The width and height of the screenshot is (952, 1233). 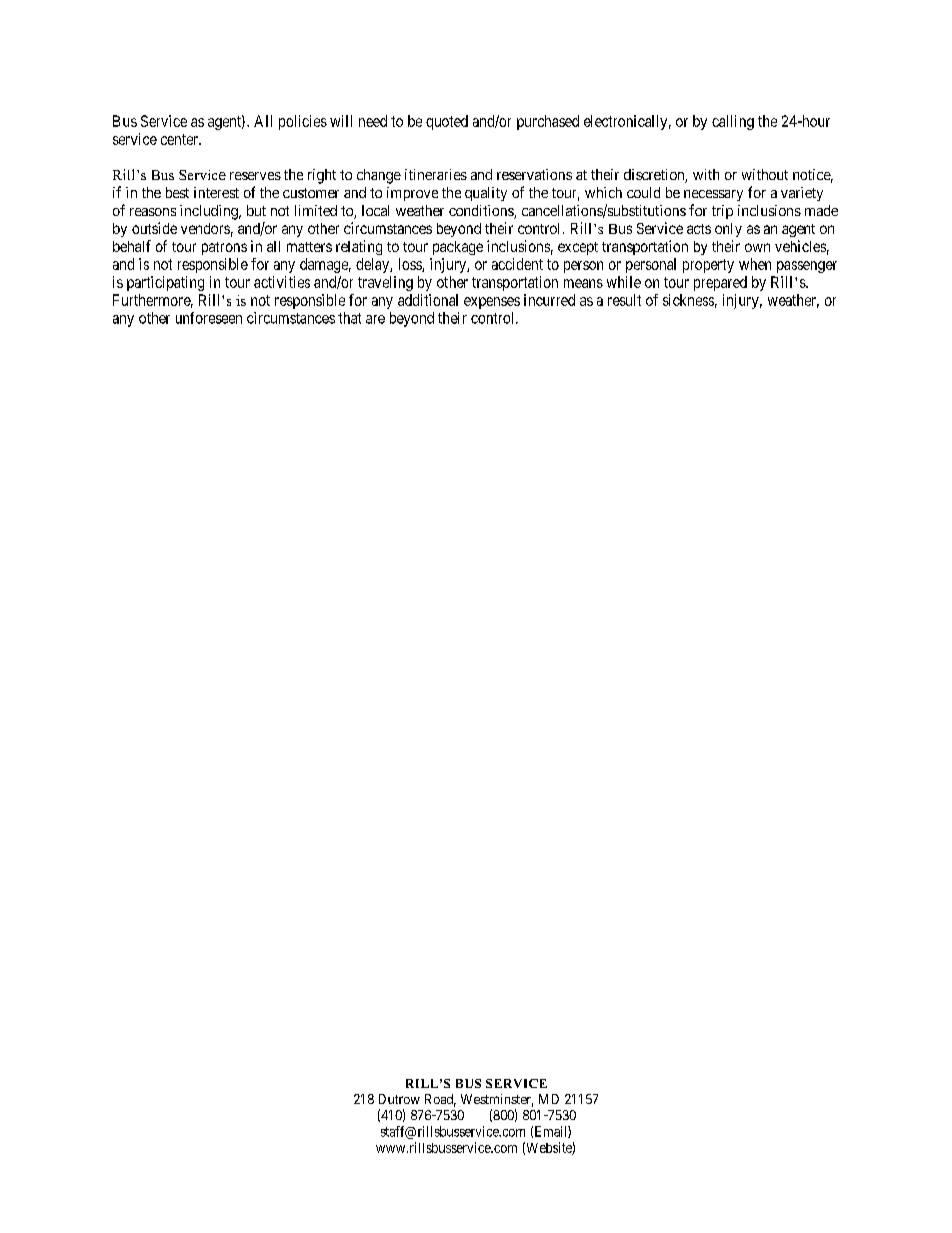 What do you see at coordinates (349, 318) in the screenshot?
I see `that` at bounding box center [349, 318].
